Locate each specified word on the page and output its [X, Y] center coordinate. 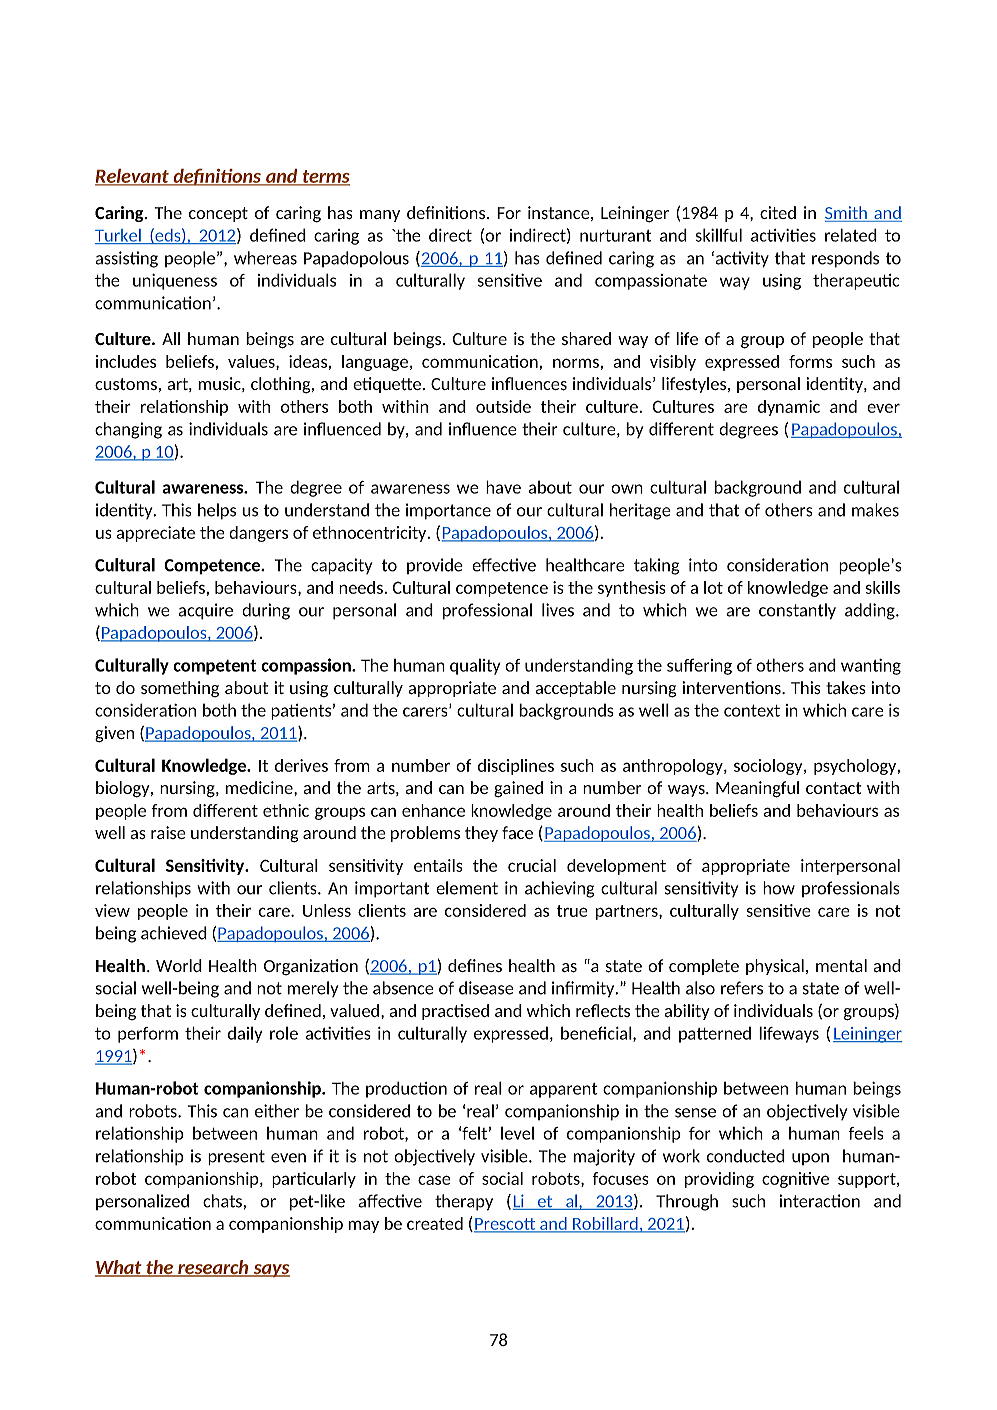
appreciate [155, 534]
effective [504, 565]
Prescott [506, 1225]
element [467, 888]
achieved [174, 933]
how [779, 888]
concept [218, 214]
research [213, 1268]
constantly [797, 611]
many [380, 216]
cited [778, 212]
